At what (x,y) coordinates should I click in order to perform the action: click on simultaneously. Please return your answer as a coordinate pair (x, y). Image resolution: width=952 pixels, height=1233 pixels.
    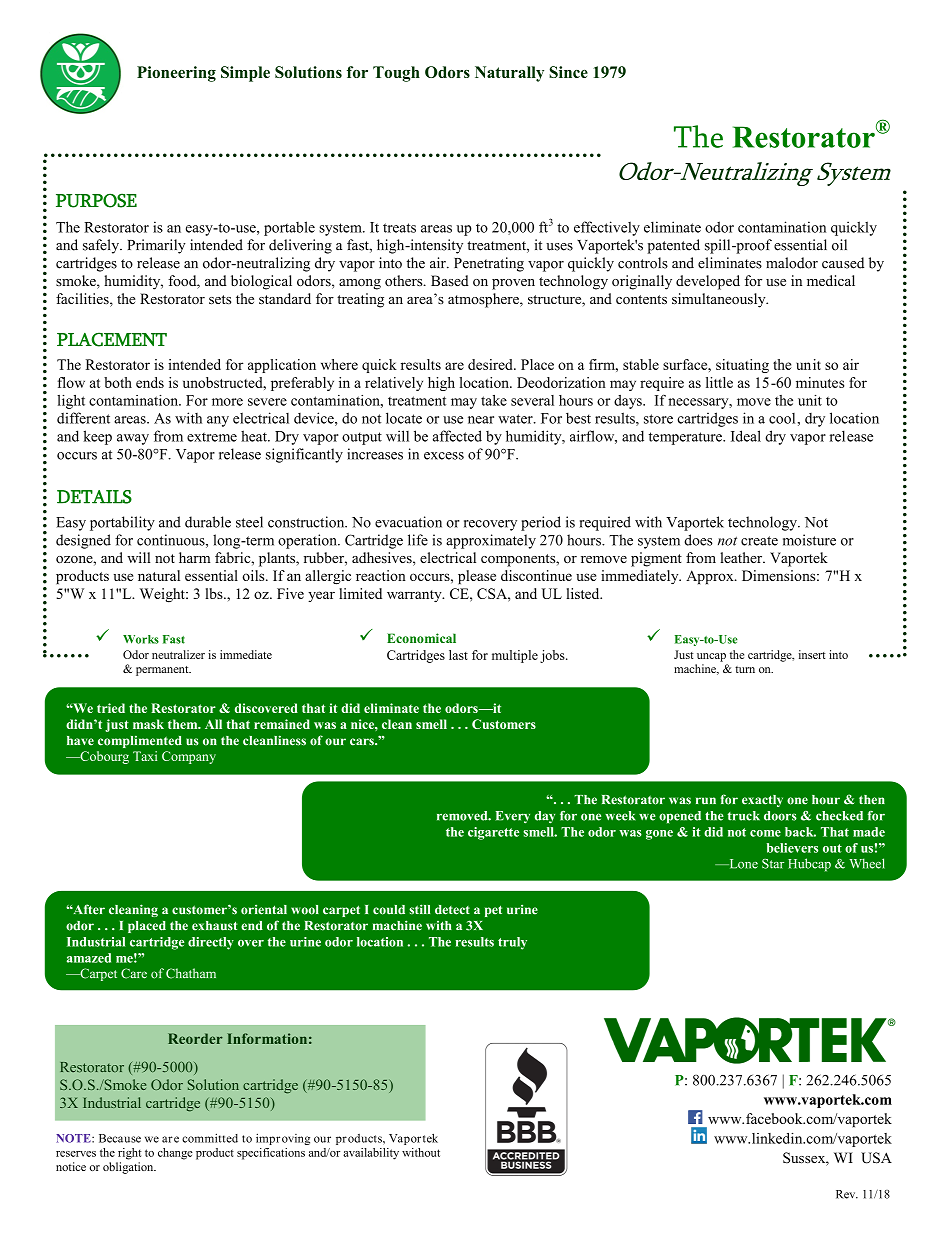
    Looking at the image, I should click on (720, 300).
